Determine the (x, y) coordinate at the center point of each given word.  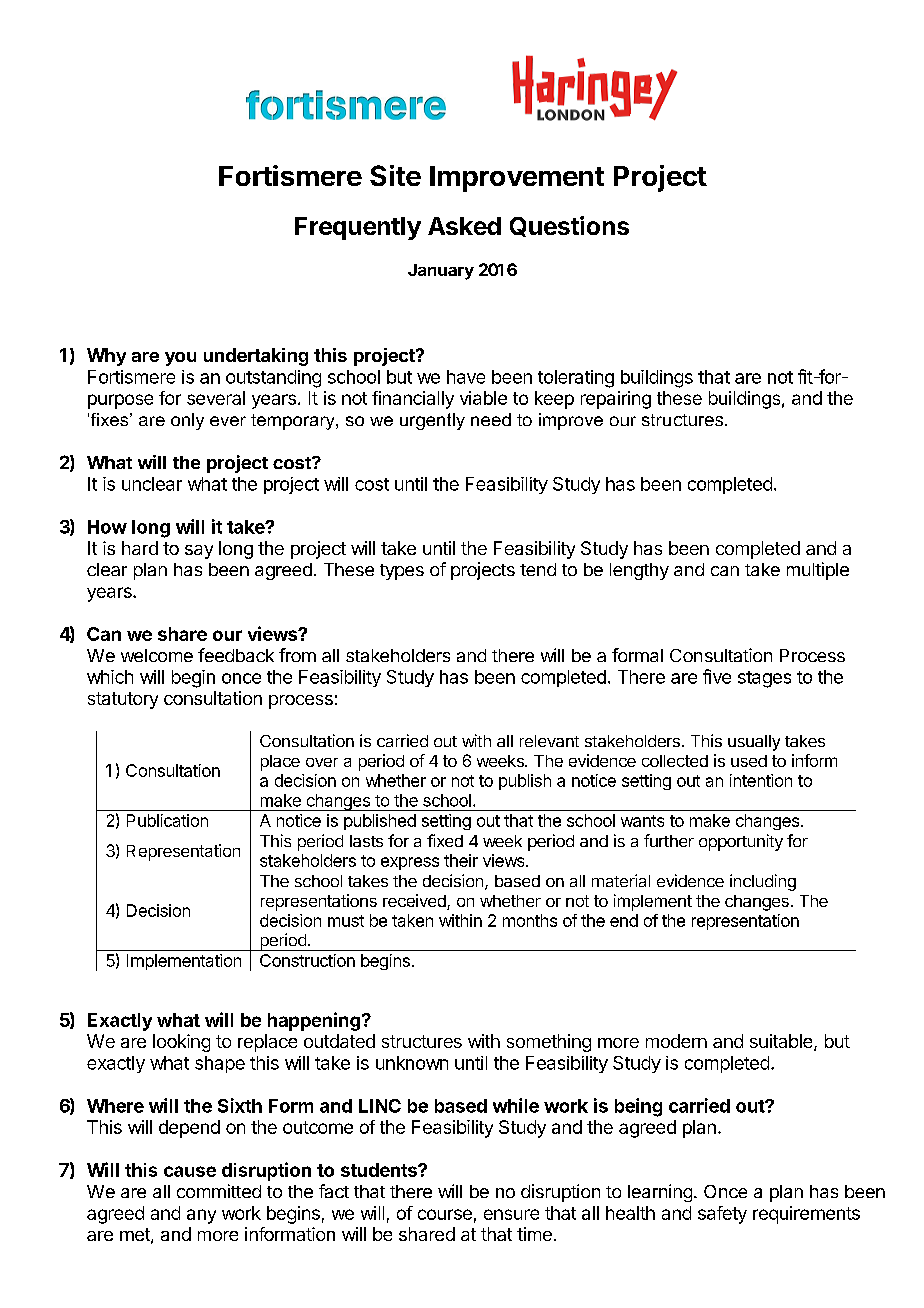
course (445, 1214)
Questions (569, 226)
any (201, 1216)
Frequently (358, 228)
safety (722, 1215)
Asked (464, 226)
